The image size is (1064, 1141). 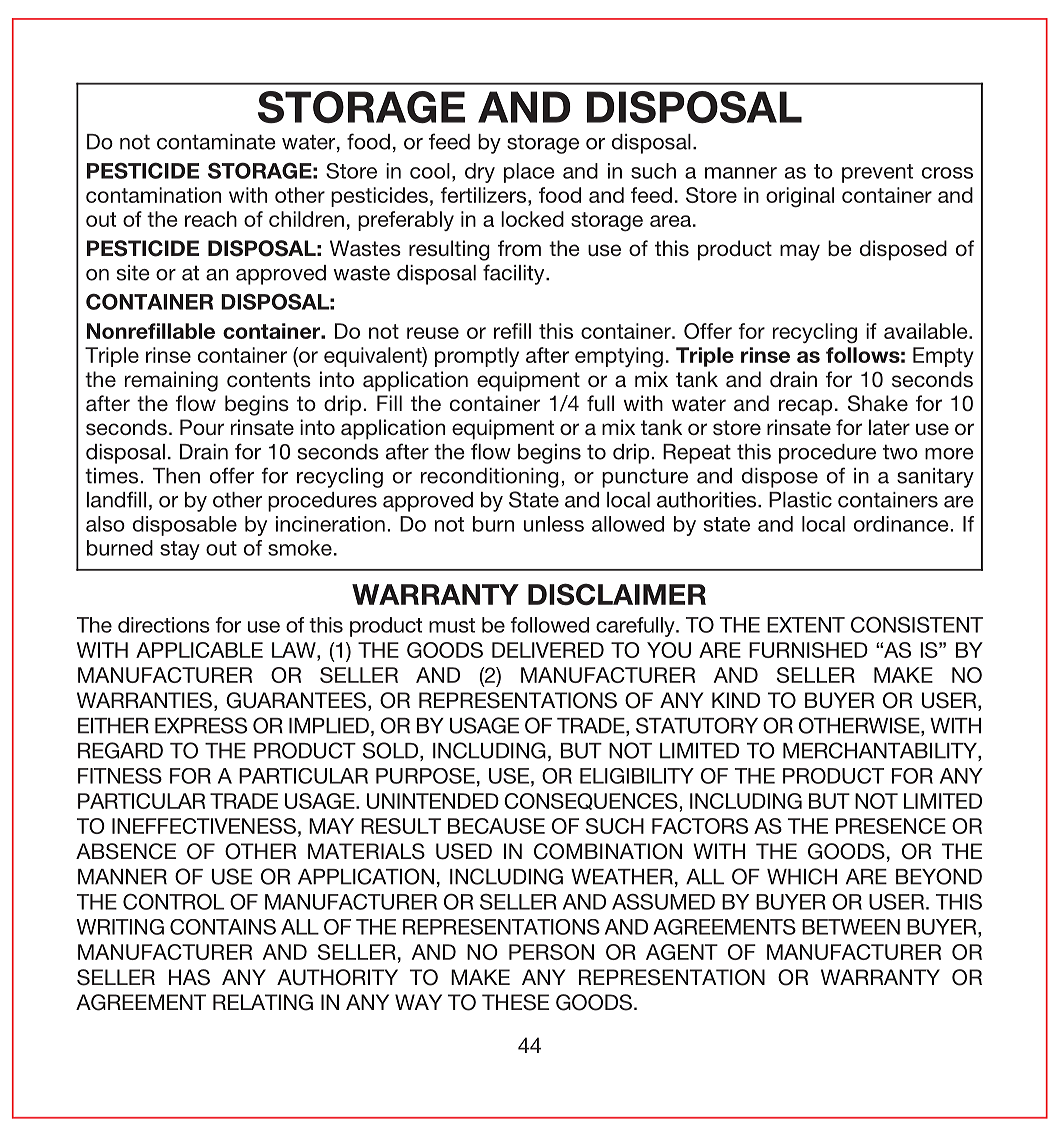 I want to click on EXPRESS, so click(x=201, y=725).
